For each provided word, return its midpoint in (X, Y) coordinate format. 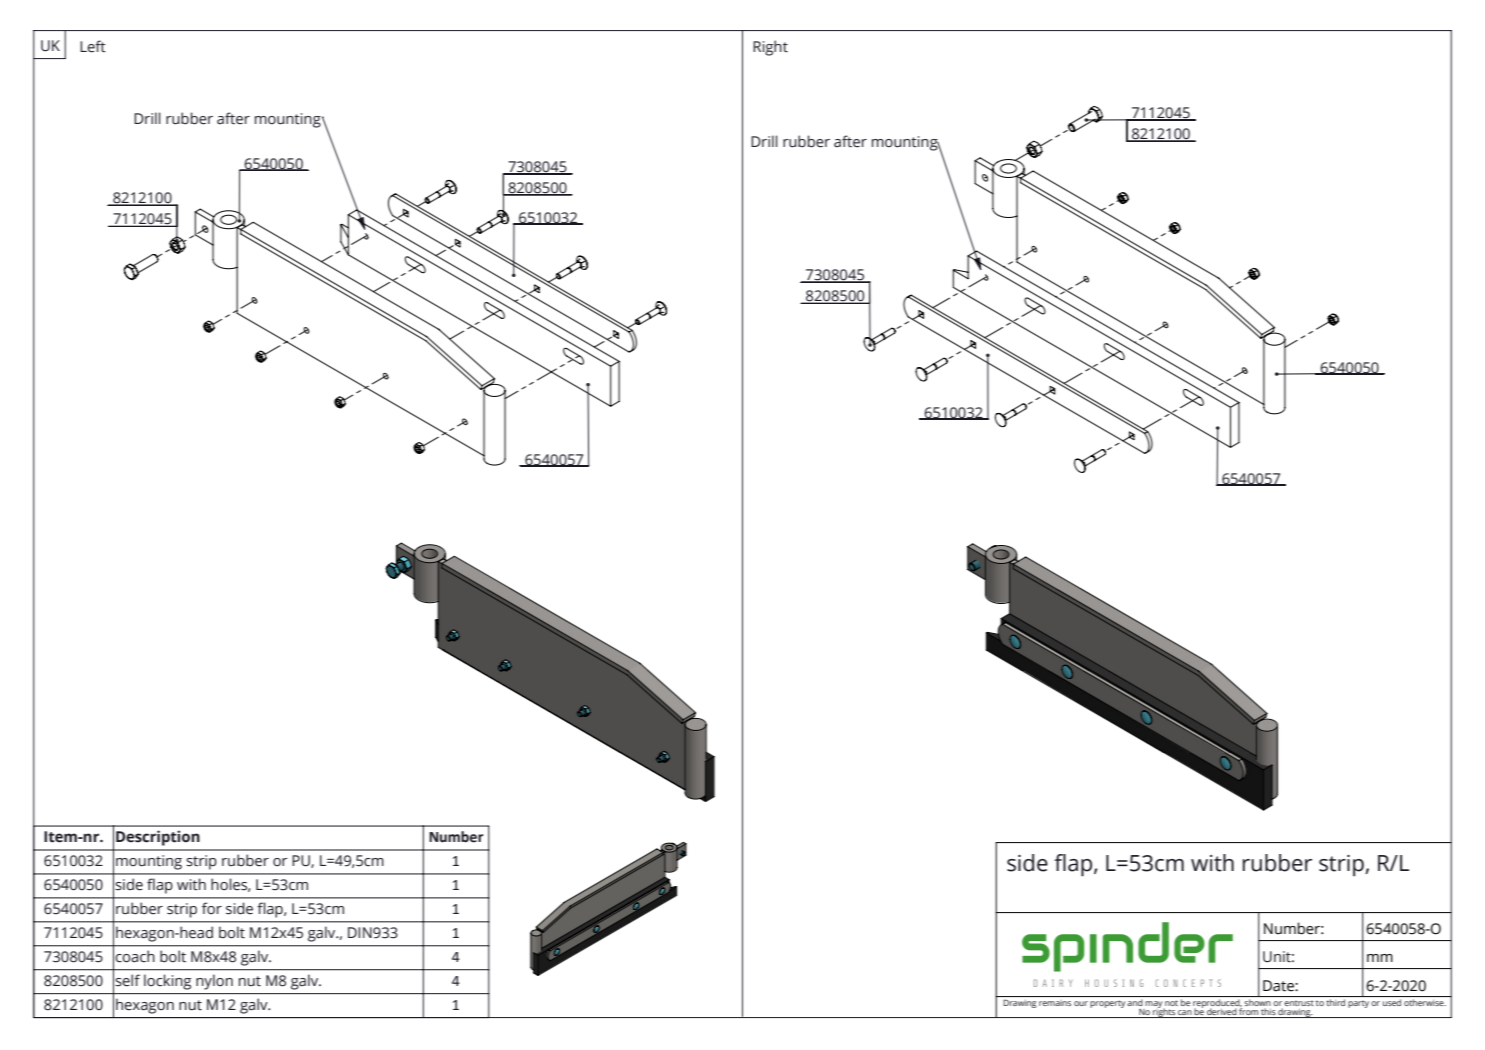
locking (167, 982)
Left (93, 46)
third (1335, 1002)
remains (1055, 1003)
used (1392, 1002)
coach (135, 956)
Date (1279, 986)
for (212, 908)
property (1107, 1004)
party (1358, 1004)
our (1081, 1003)
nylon (214, 982)
